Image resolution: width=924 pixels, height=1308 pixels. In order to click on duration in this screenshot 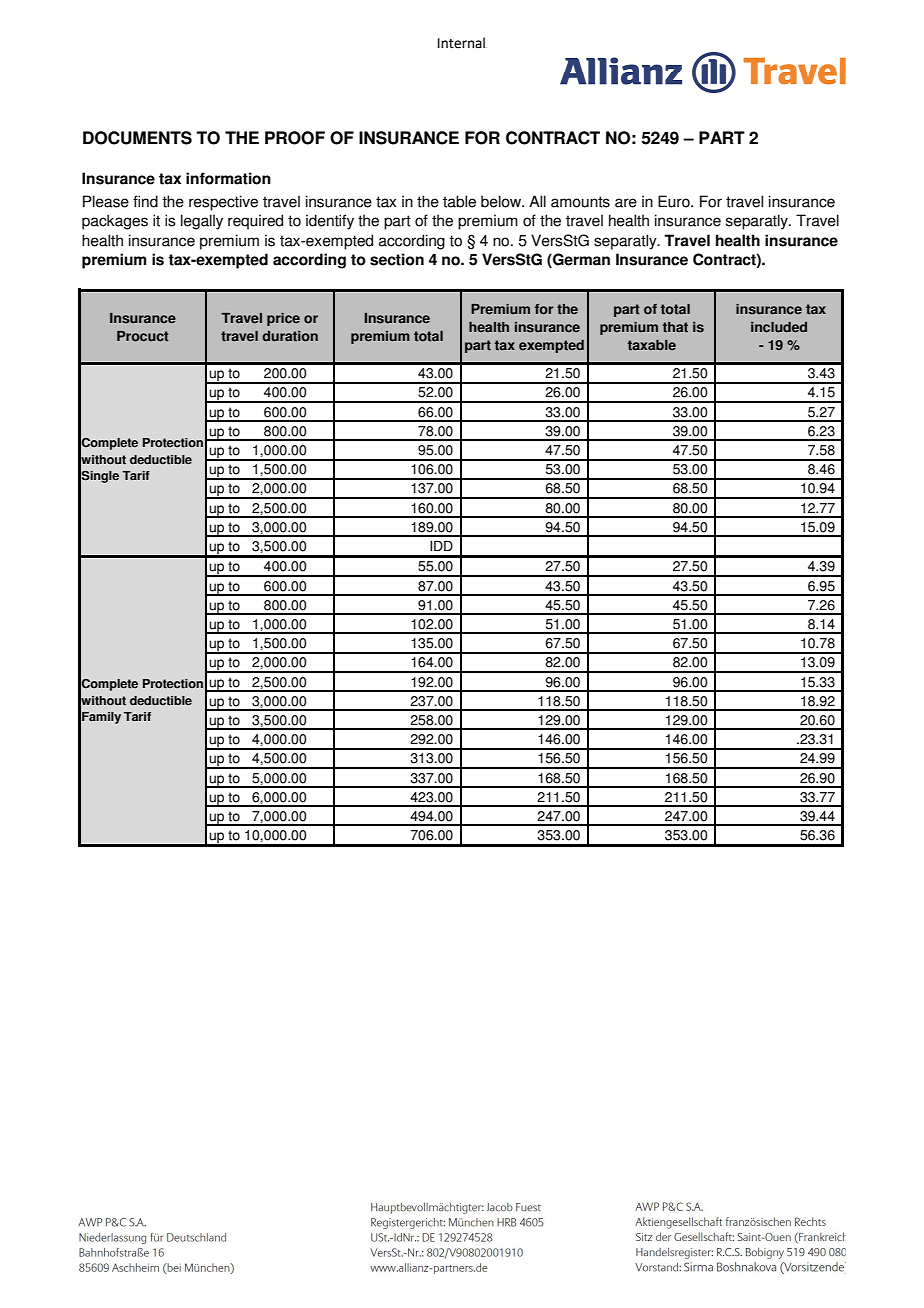, I will do `click(290, 336)`.
